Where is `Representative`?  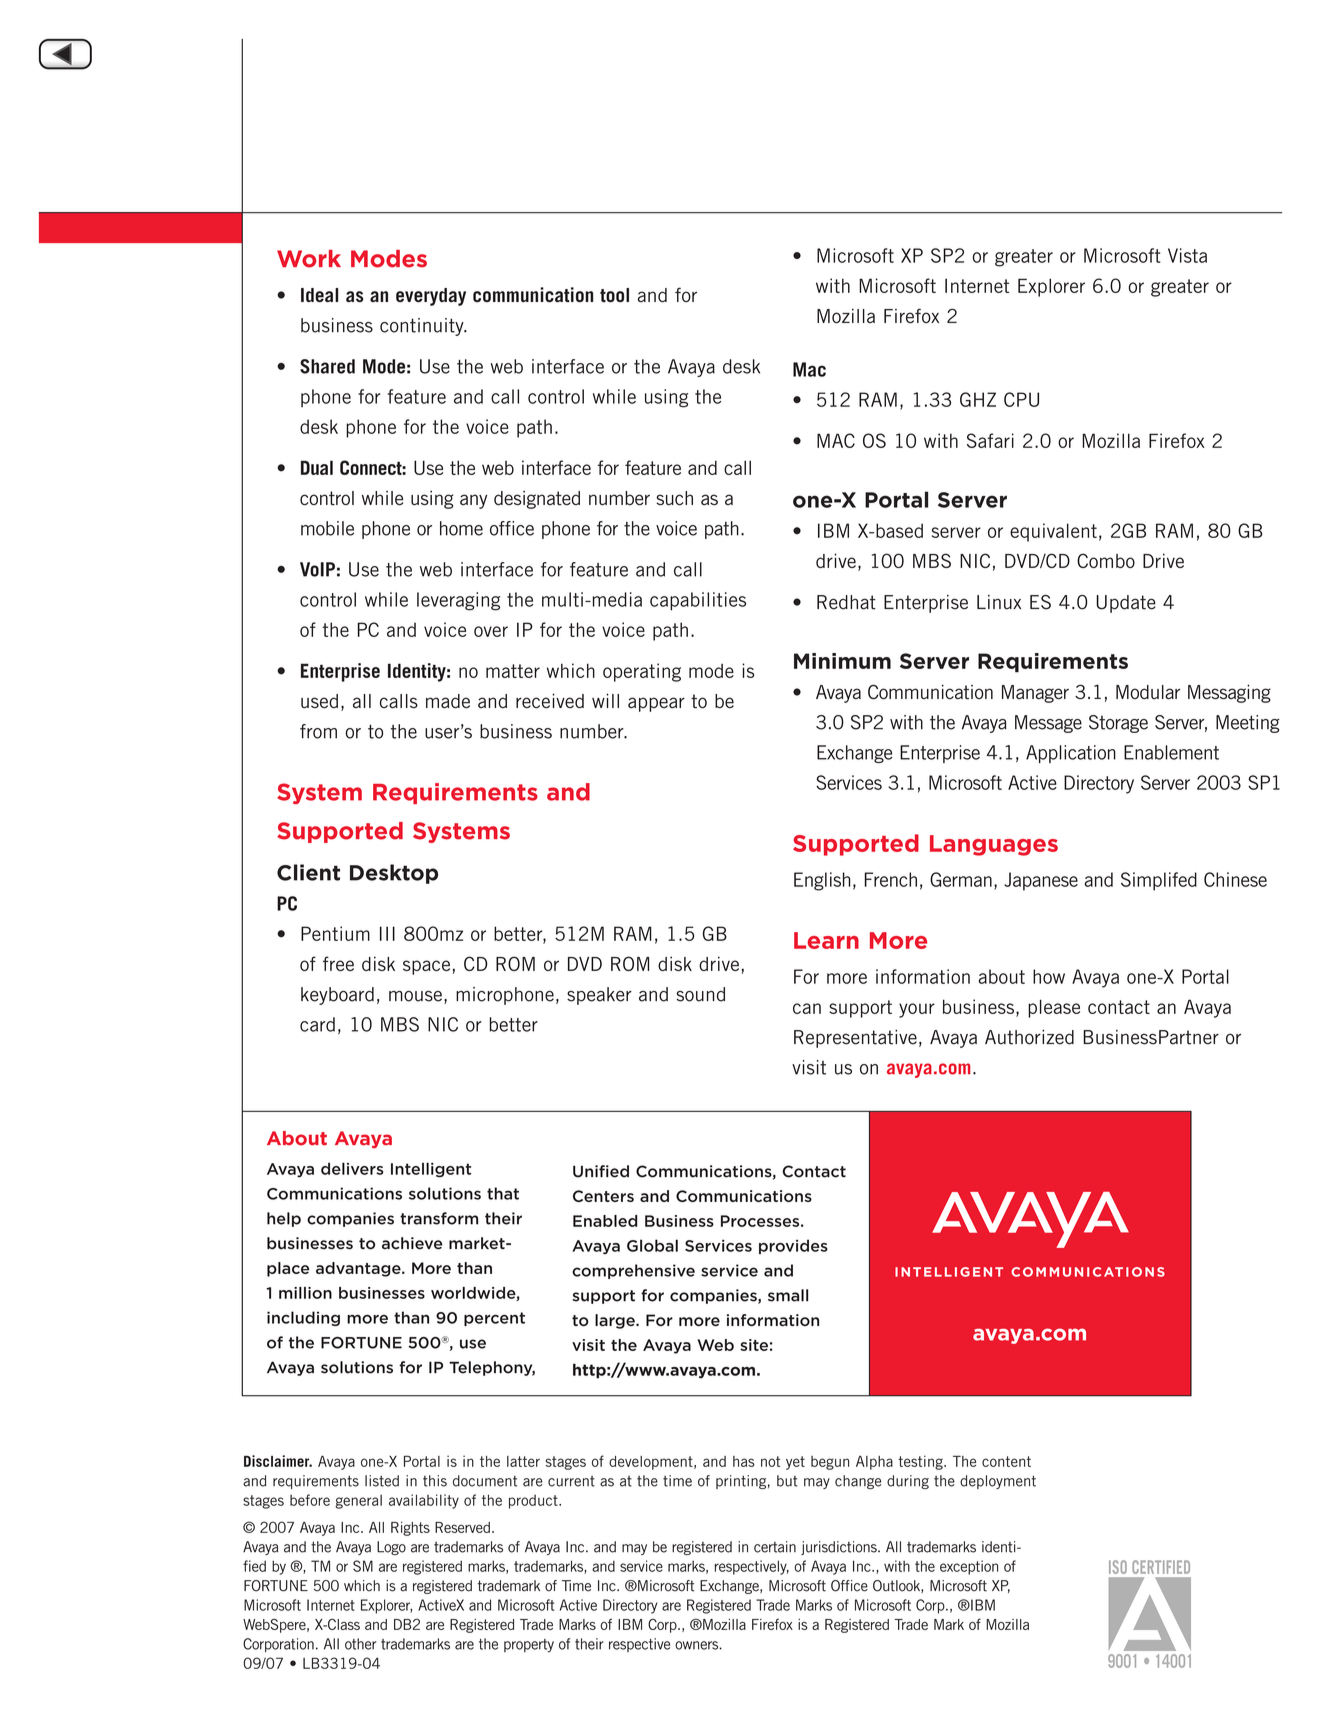
Representative is located at coordinates (855, 1039).
